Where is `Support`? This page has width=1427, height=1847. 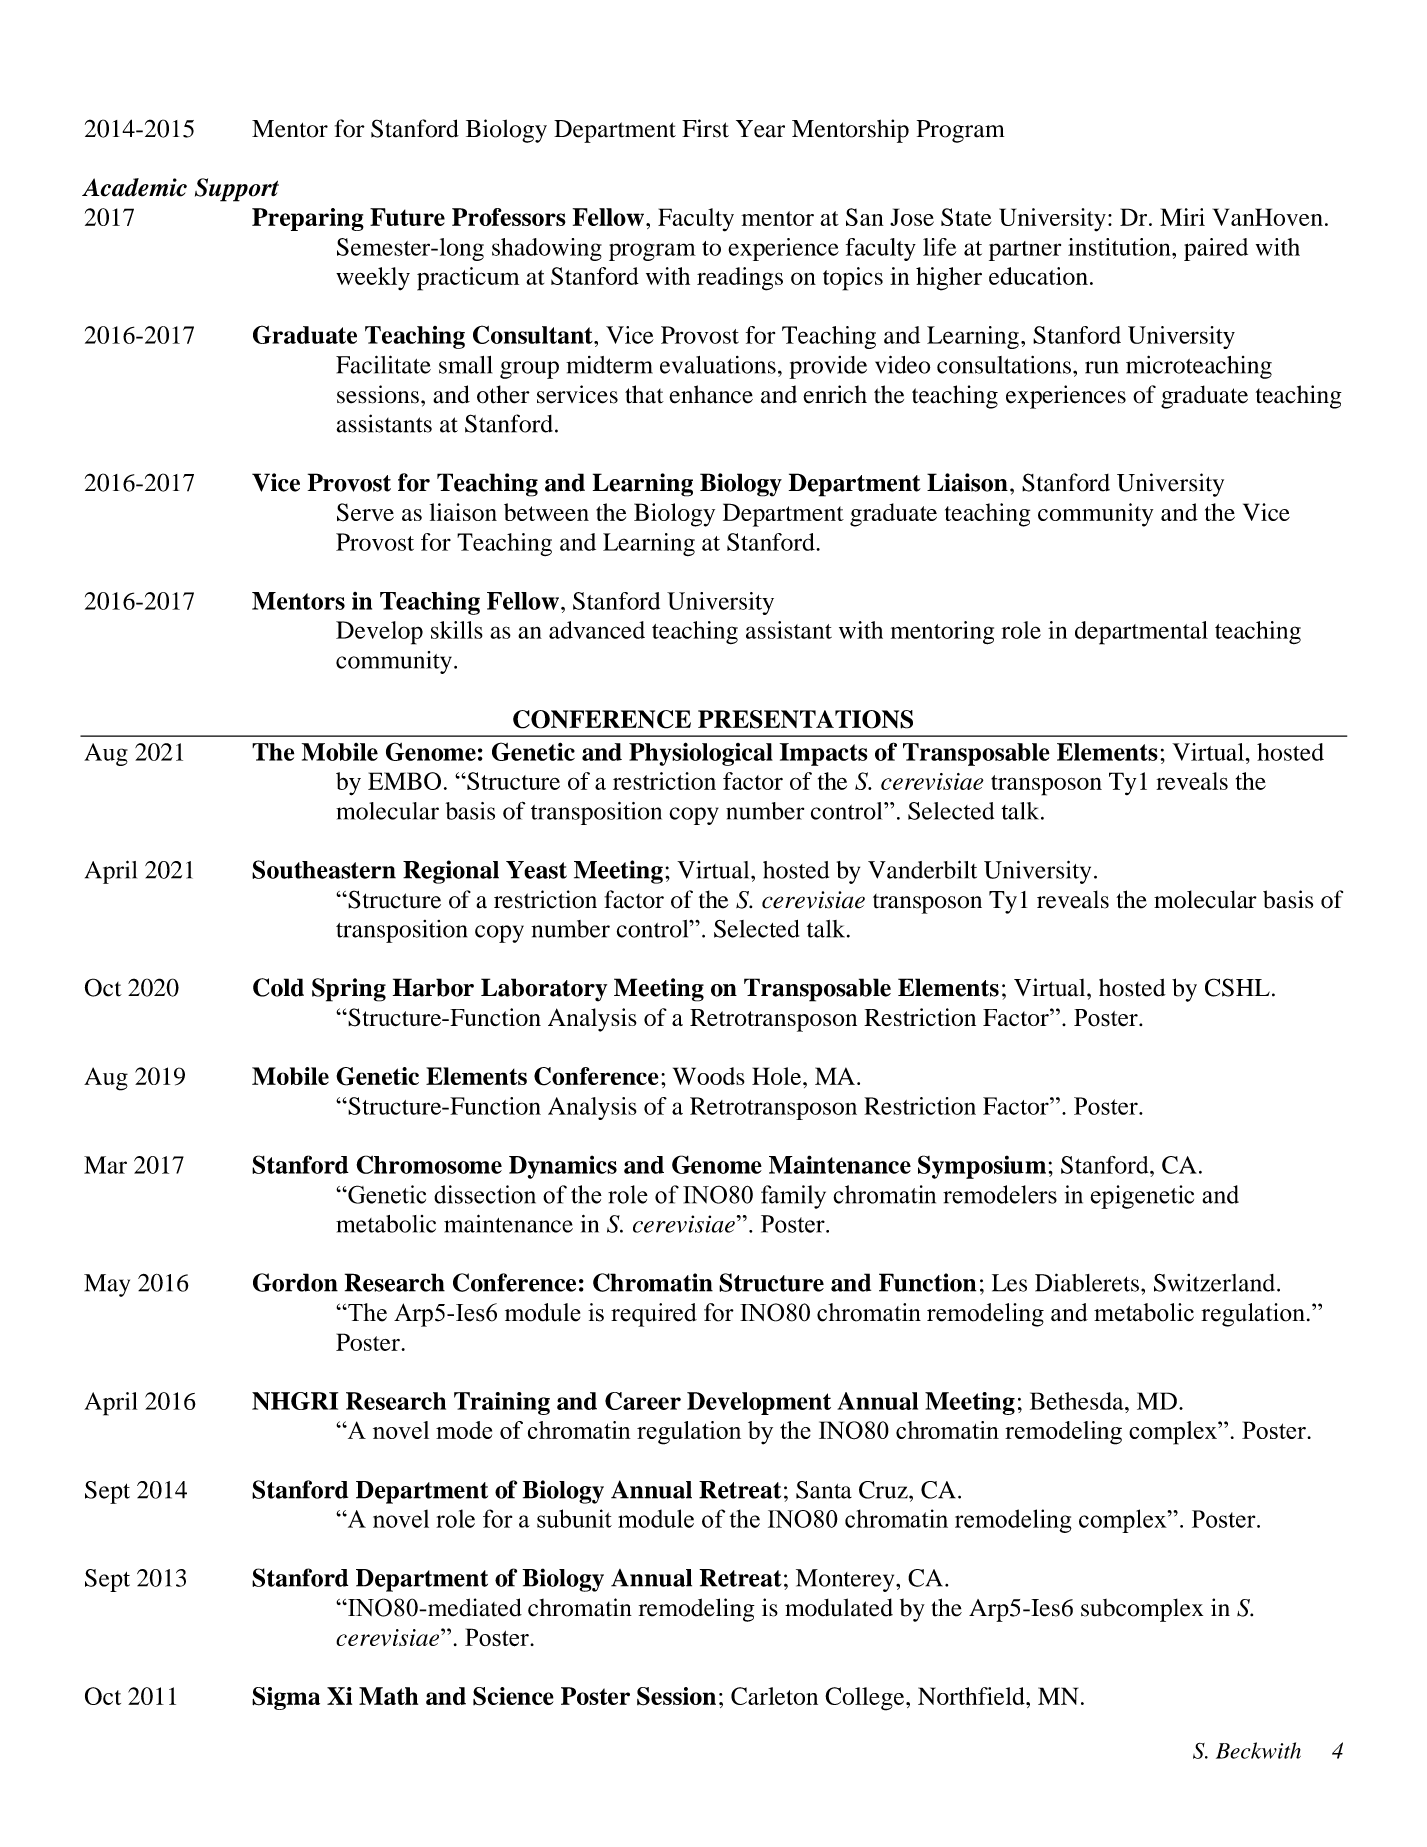 Support is located at coordinates (237, 190).
